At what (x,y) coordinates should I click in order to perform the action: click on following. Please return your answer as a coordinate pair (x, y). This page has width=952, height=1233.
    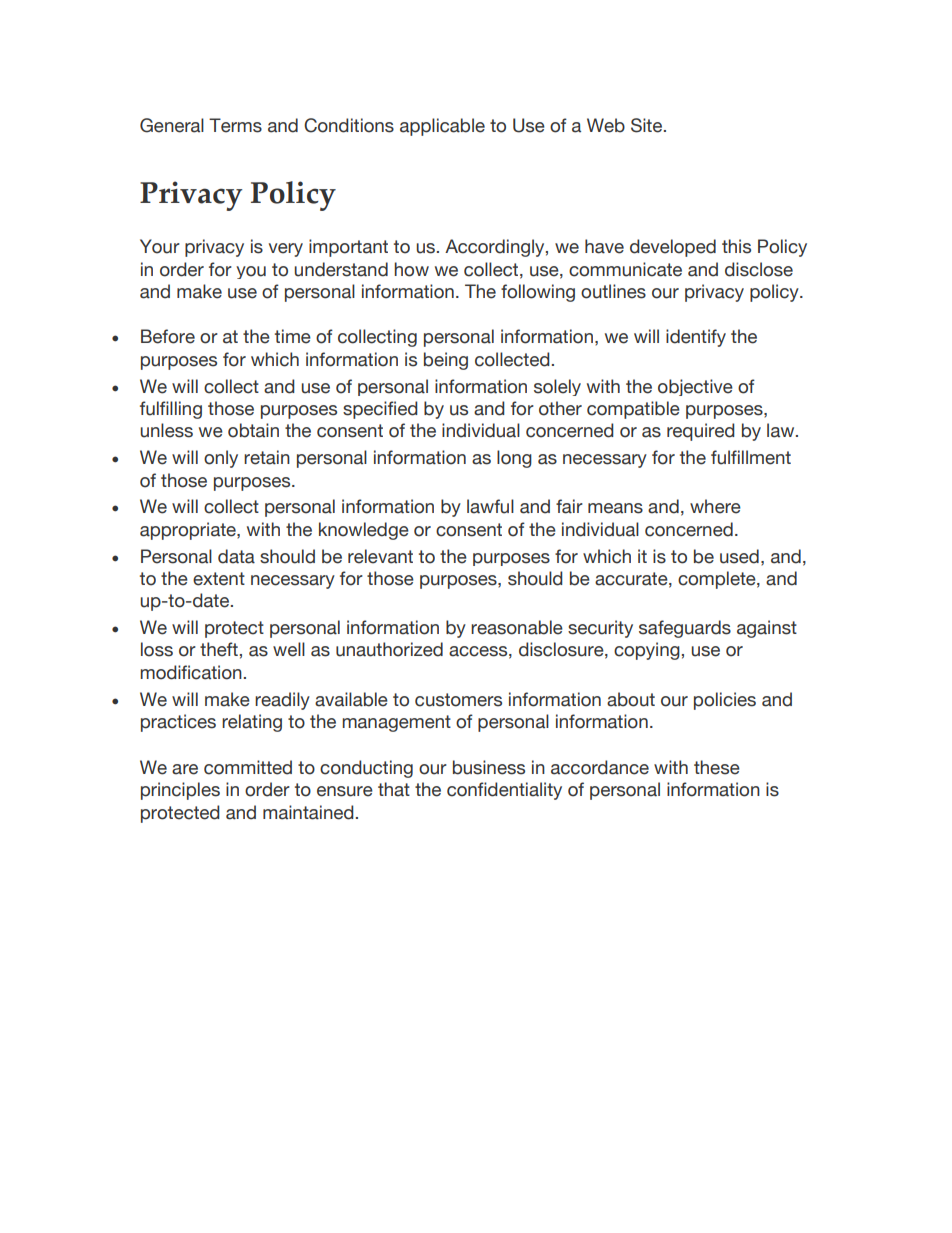
    Looking at the image, I should click on (538, 293).
